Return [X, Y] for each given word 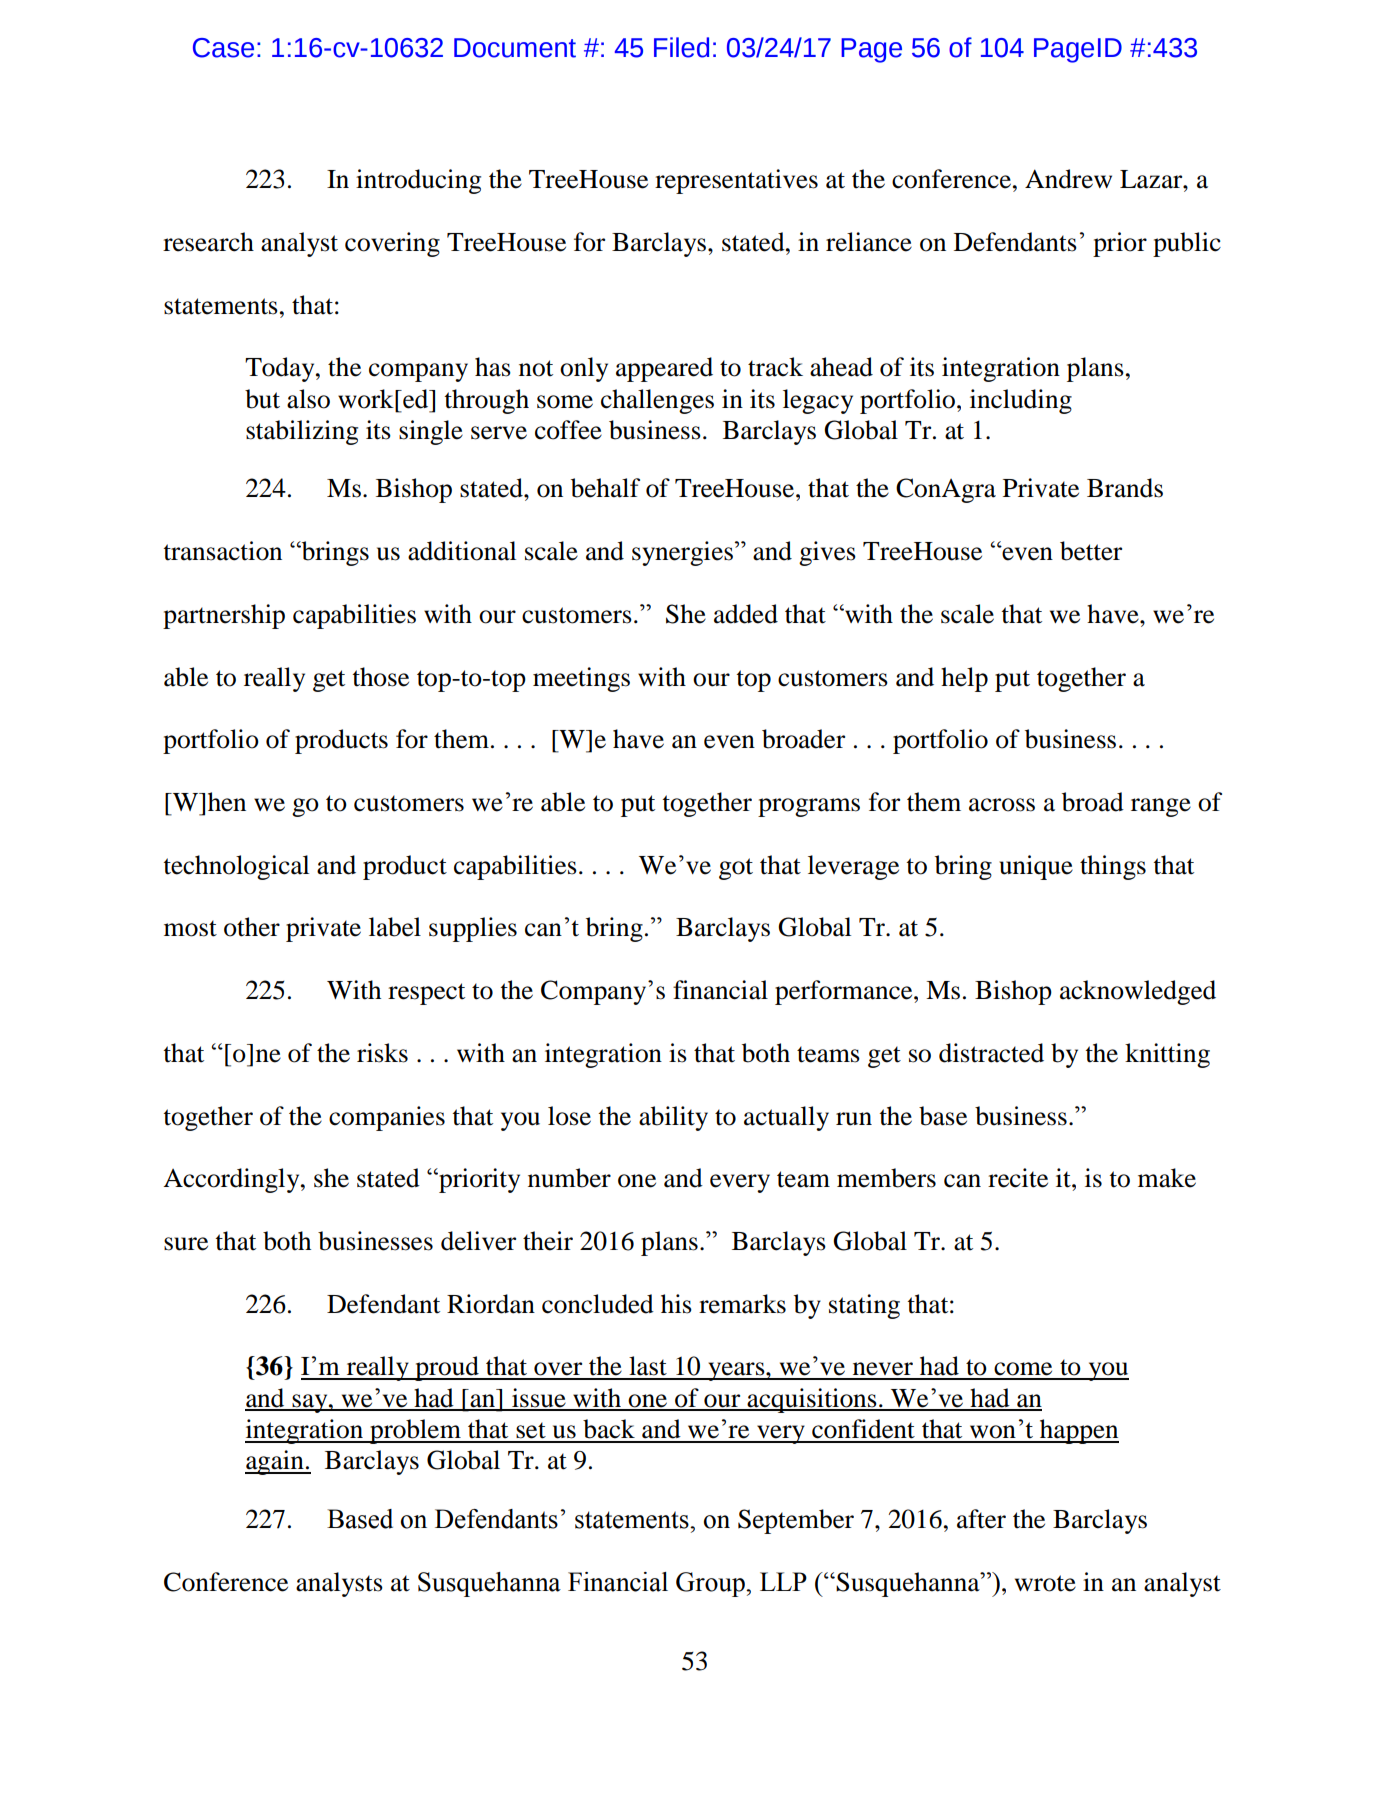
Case [223, 48]
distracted [991, 1053]
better [1091, 551]
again [275, 1462]
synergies [682, 553]
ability [673, 1118]
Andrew [1068, 179]
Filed [681, 47]
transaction [223, 551]
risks [382, 1053]
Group [711, 1584]
